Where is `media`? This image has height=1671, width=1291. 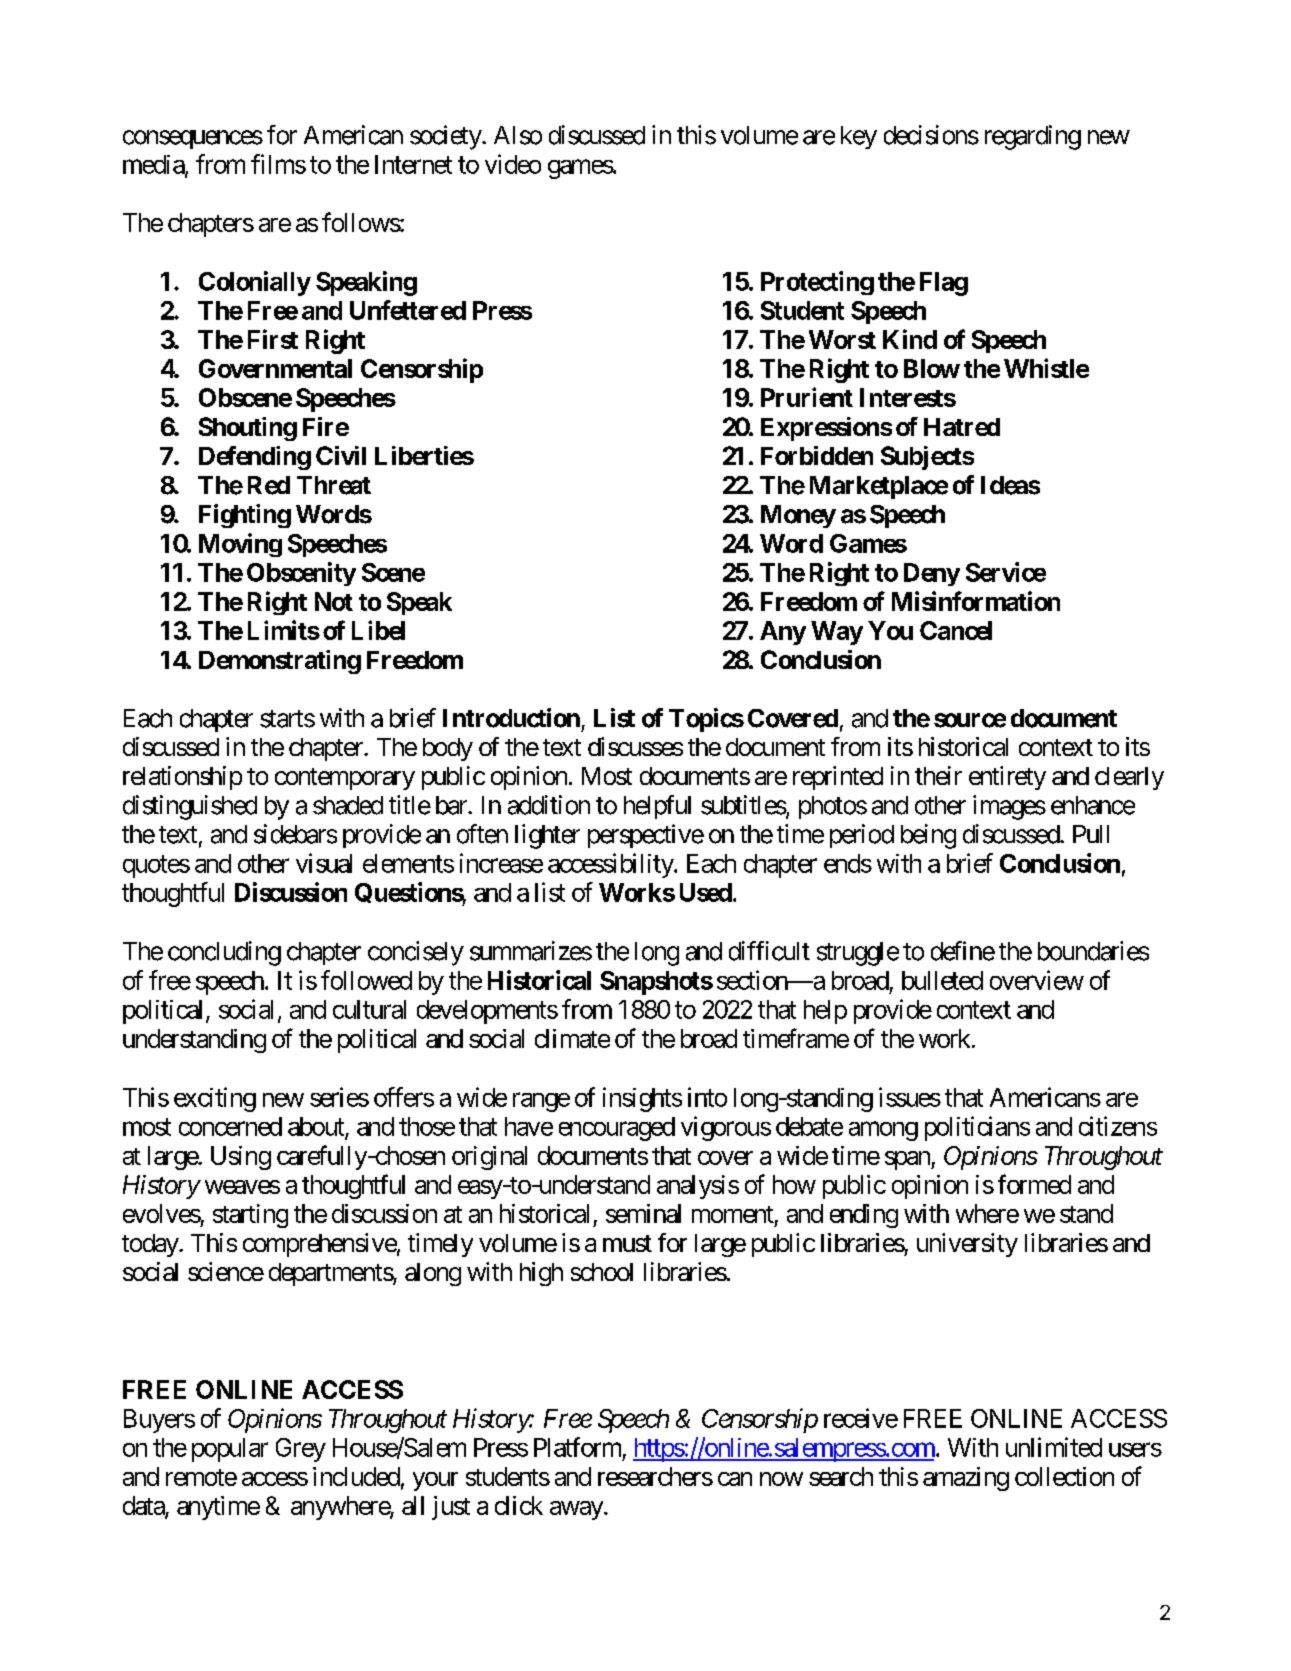
media is located at coordinates (154, 165).
